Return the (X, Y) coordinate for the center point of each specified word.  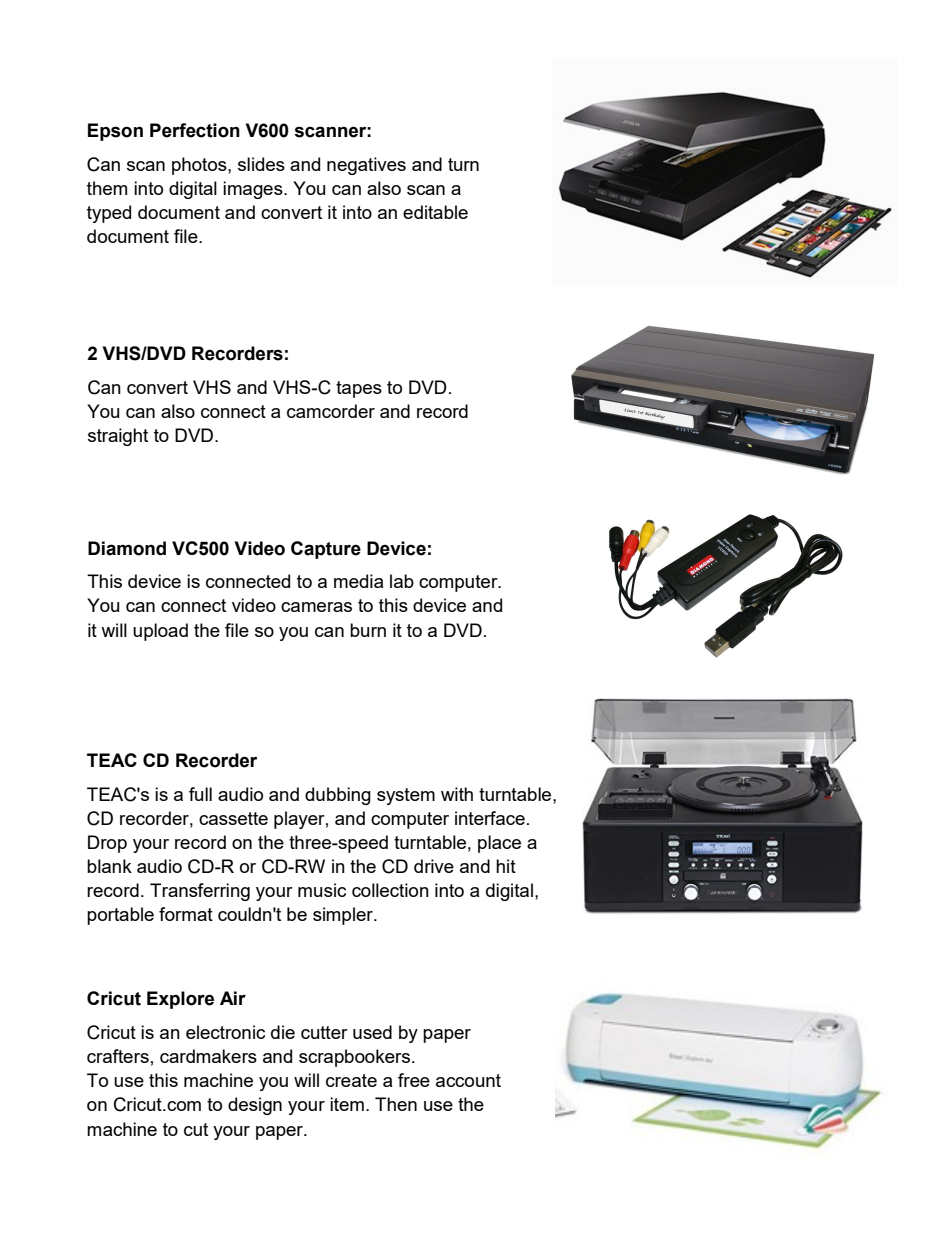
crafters (118, 1056)
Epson (115, 132)
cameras (316, 607)
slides (261, 164)
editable (435, 212)
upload (160, 632)
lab (402, 581)
